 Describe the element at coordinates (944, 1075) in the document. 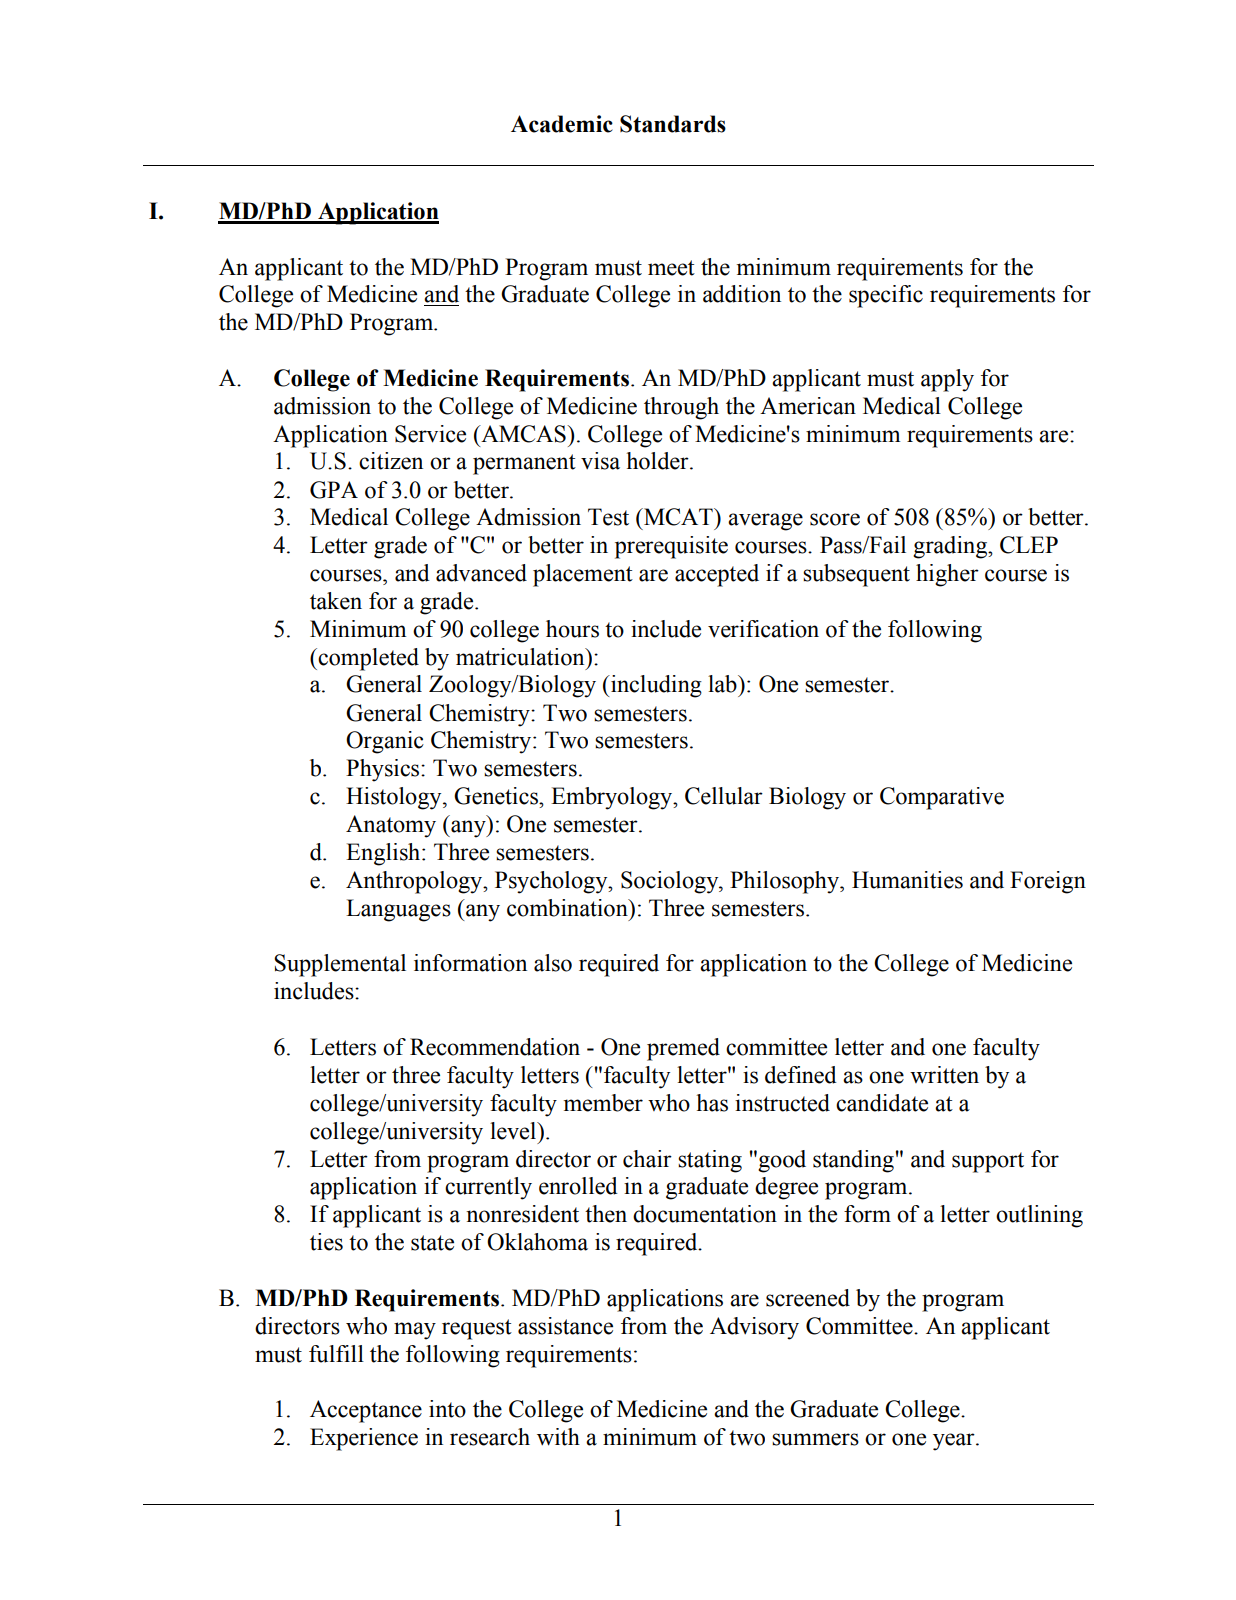

I see `written` at that location.
